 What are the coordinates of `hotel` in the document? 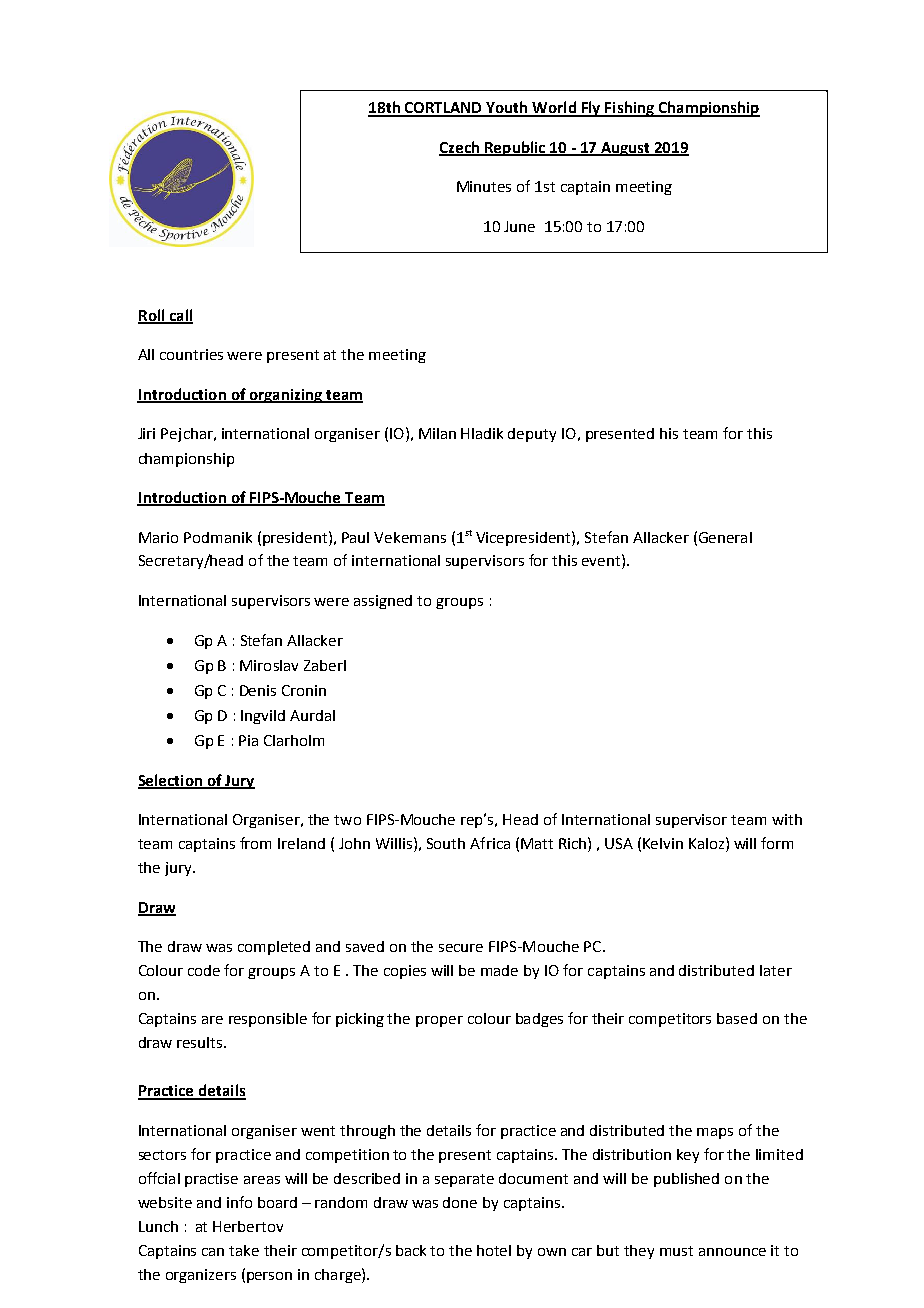 It's located at (494, 1250).
